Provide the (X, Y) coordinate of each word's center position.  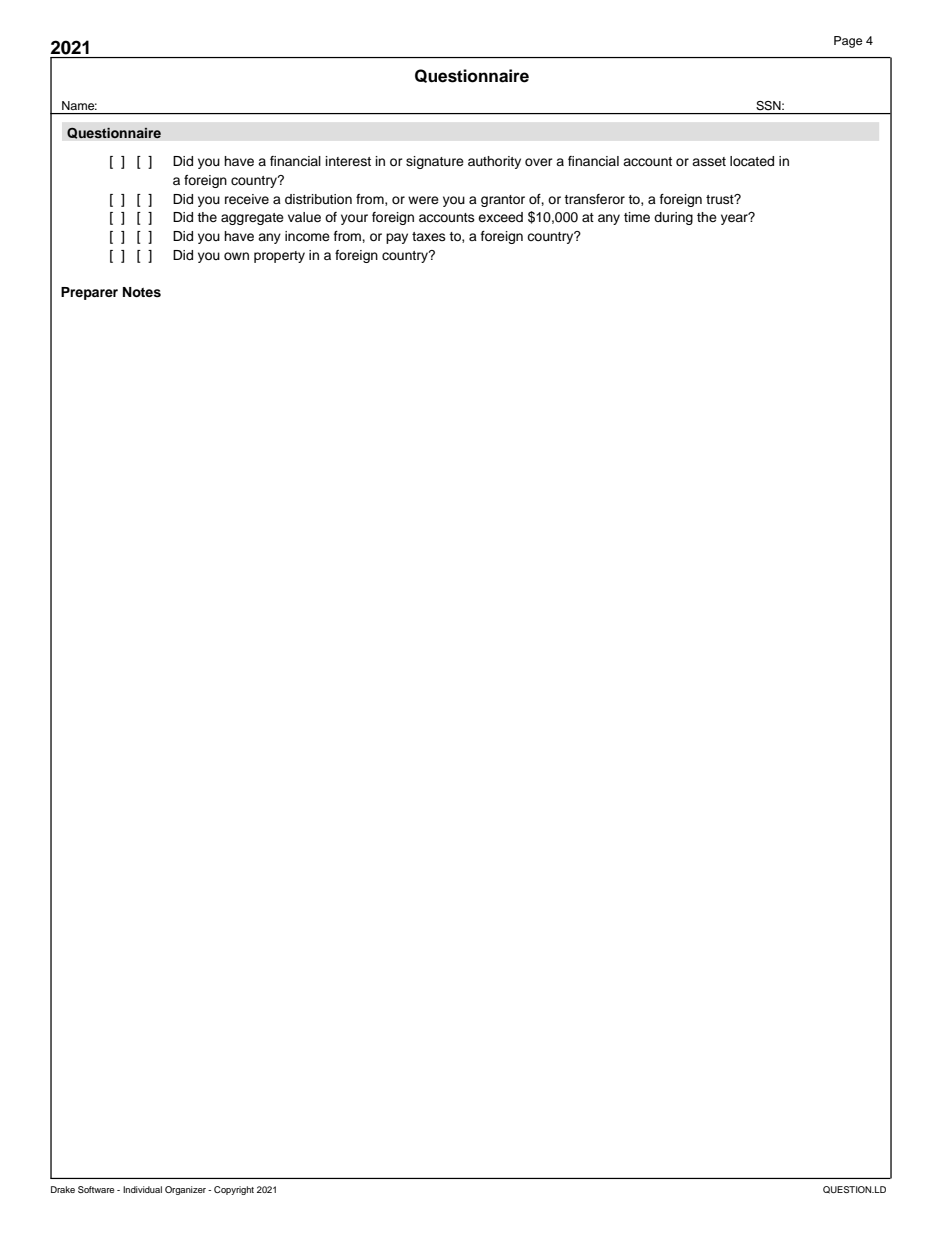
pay (397, 238)
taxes (429, 236)
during (673, 218)
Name (79, 105)
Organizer (185, 1190)
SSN (769, 105)
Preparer (89, 293)
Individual (142, 1189)
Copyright (234, 1190)
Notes (142, 292)
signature (435, 162)
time (637, 217)
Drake (63, 1189)
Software (96, 1189)
